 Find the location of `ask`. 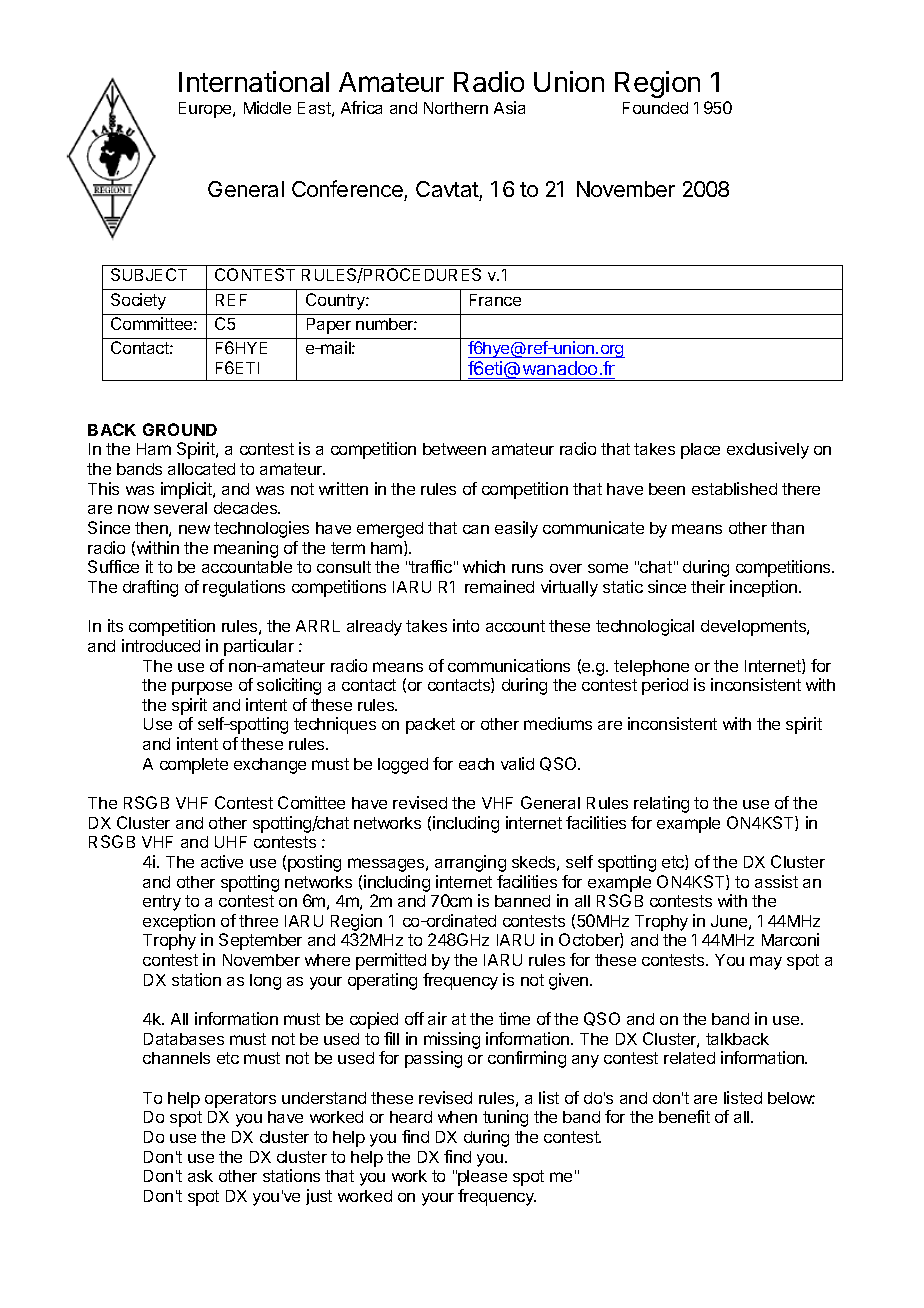

ask is located at coordinates (200, 1176).
